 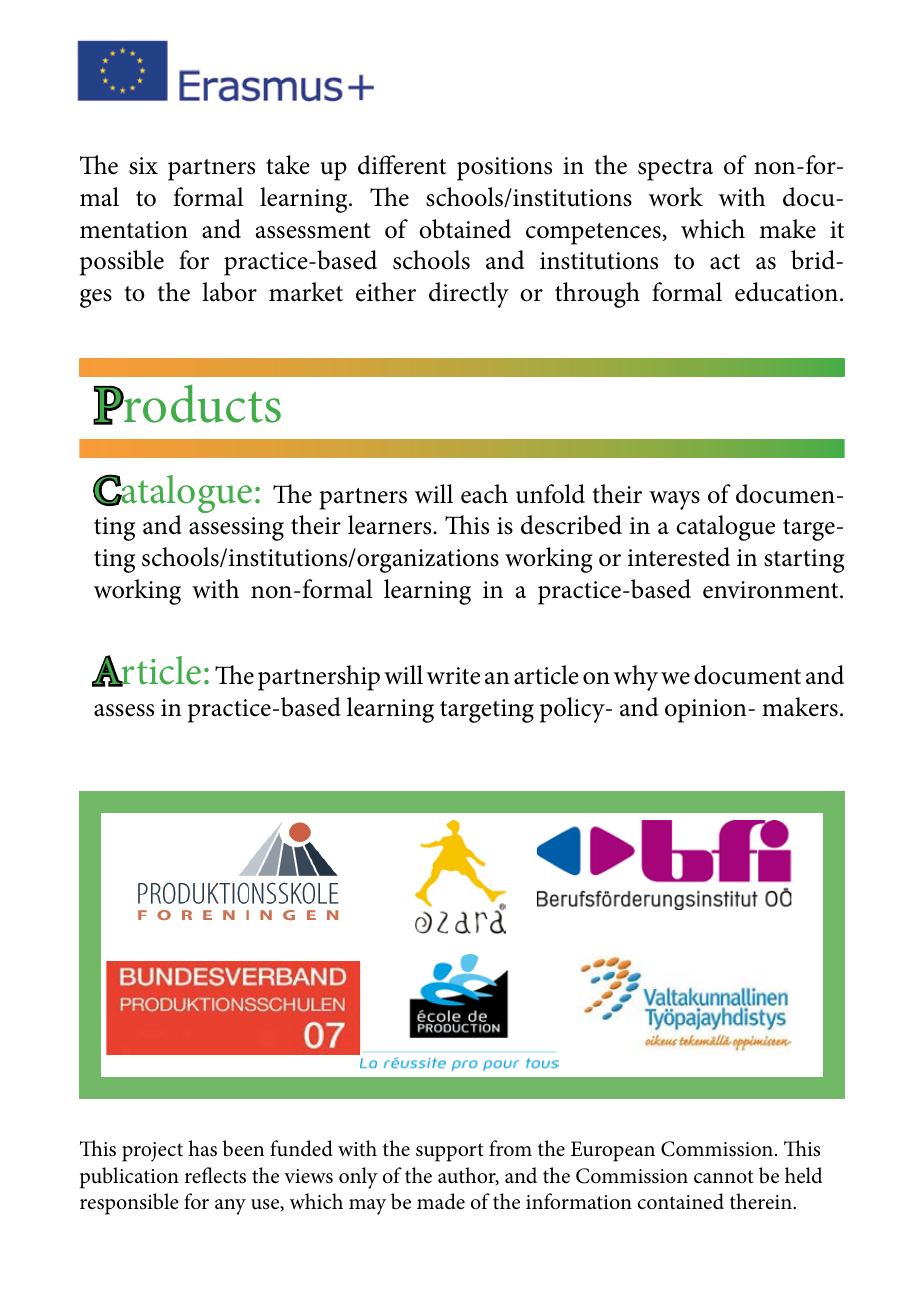 I want to click on six, so click(x=143, y=166).
